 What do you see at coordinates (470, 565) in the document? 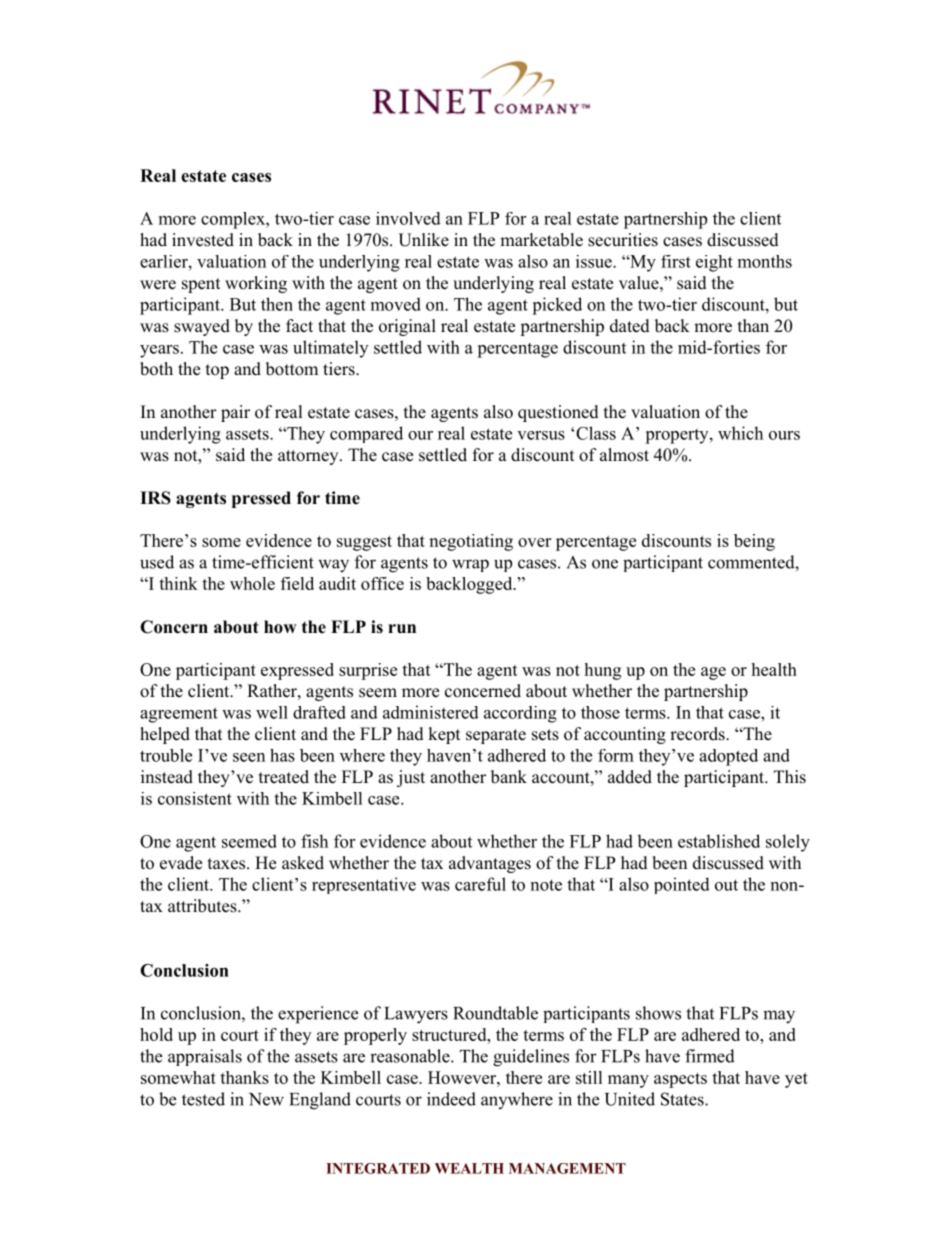
I see `wrap` at bounding box center [470, 565].
